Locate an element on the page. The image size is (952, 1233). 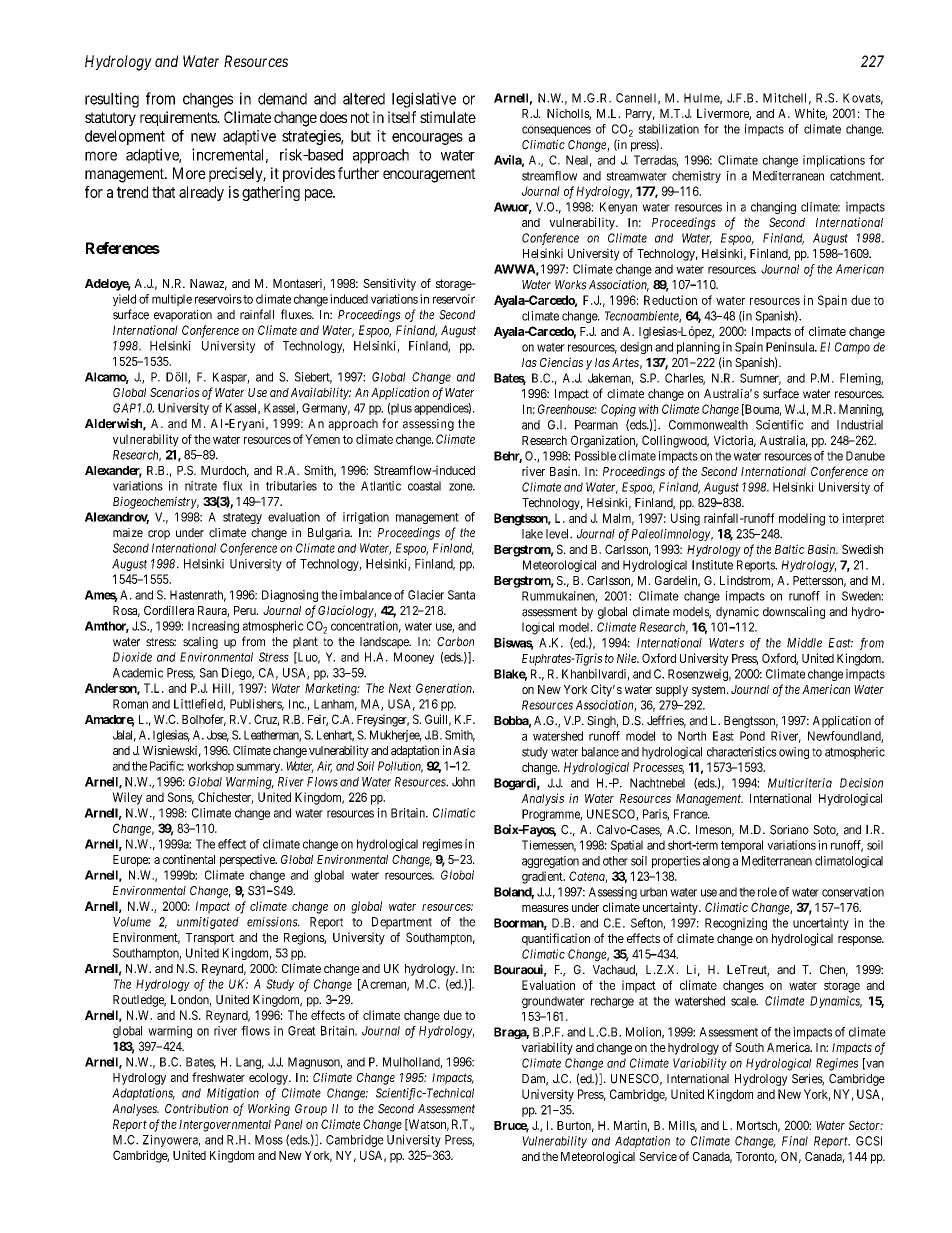
stimulate is located at coordinates (448, 117).
